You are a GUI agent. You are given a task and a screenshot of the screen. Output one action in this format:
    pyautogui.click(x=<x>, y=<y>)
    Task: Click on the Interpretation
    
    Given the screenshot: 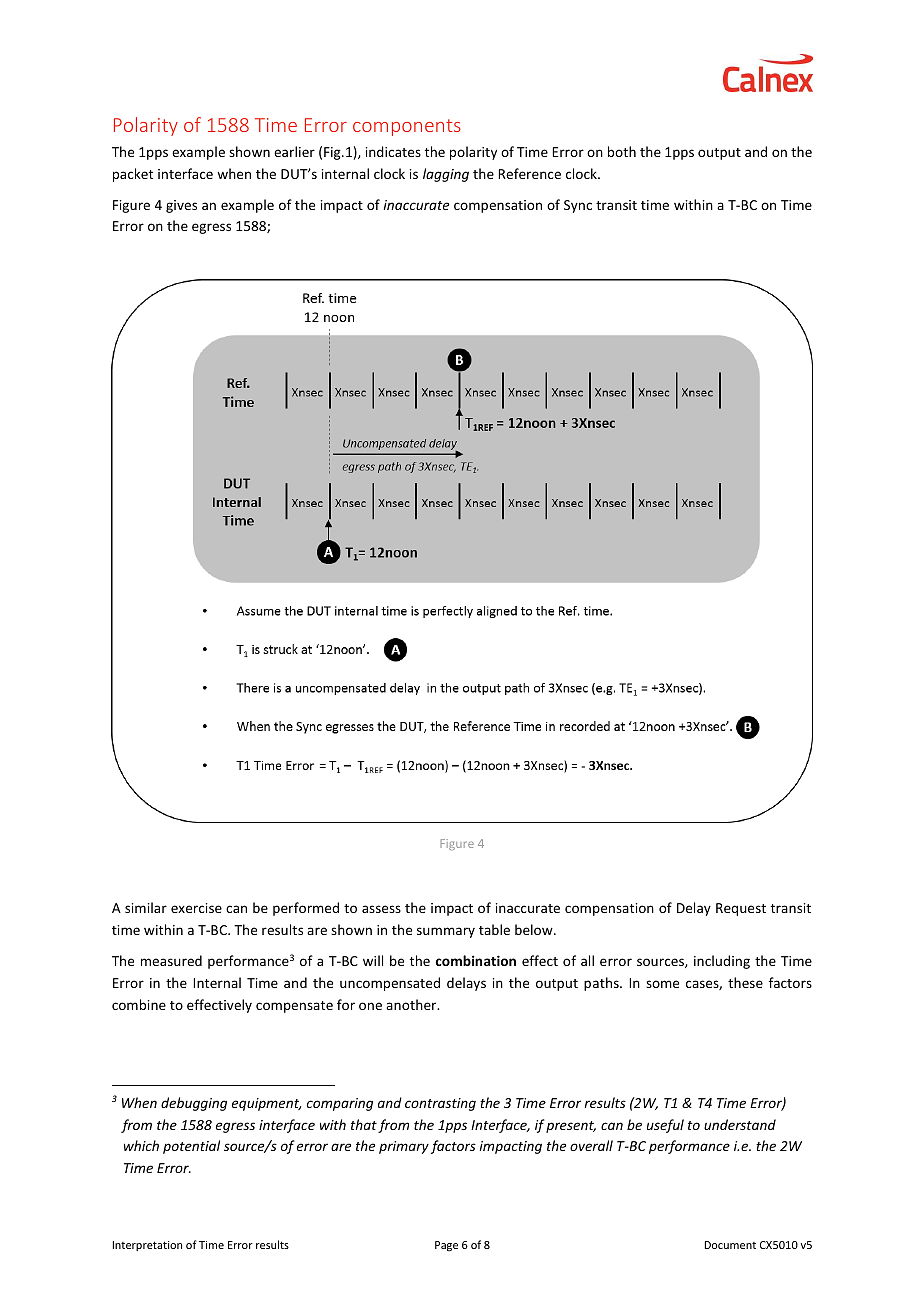 What is the action you would take?
    pyautogui.click(x=147, y=1246)
